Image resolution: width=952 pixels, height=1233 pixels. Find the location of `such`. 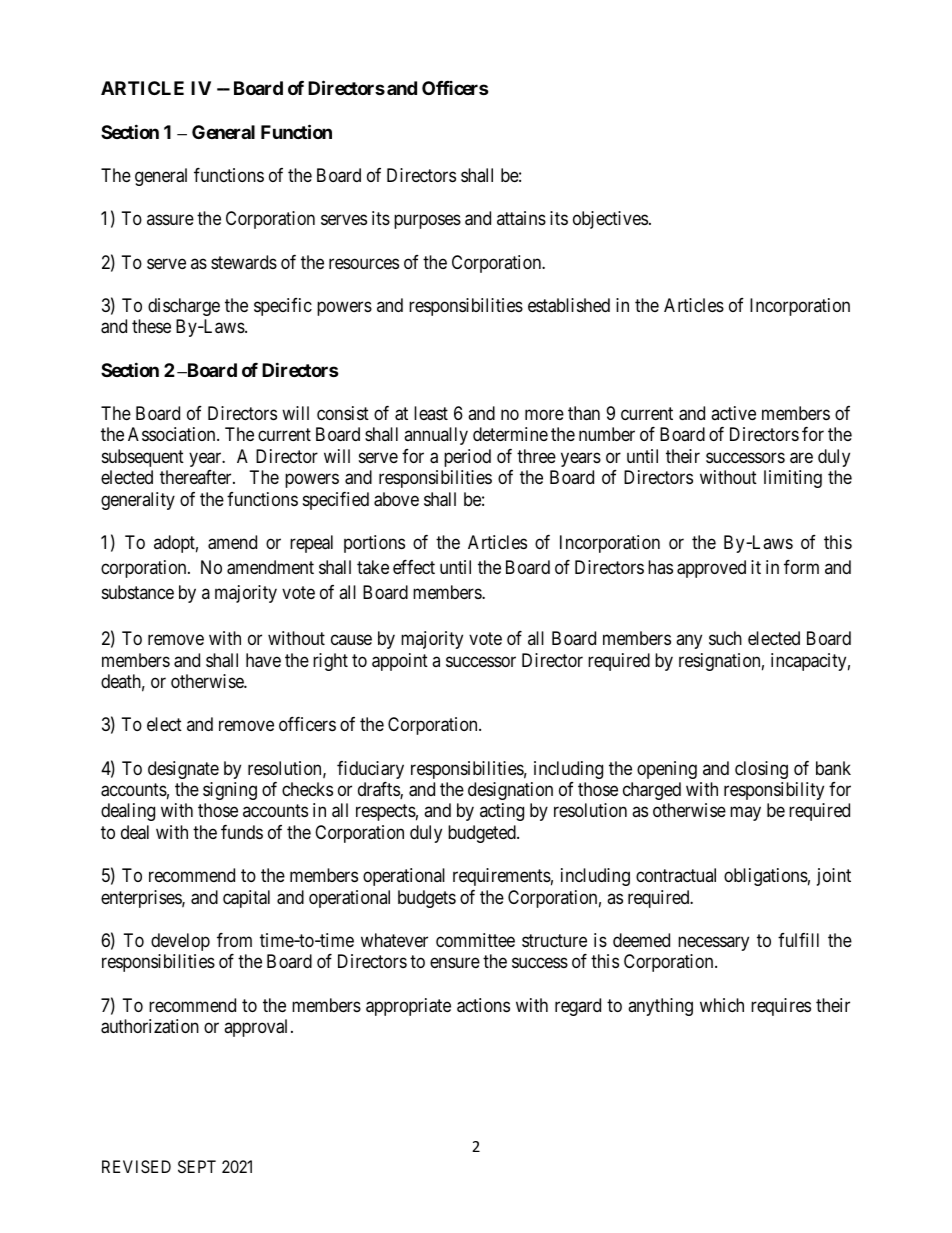

such is located at coordinates (725, 638).
